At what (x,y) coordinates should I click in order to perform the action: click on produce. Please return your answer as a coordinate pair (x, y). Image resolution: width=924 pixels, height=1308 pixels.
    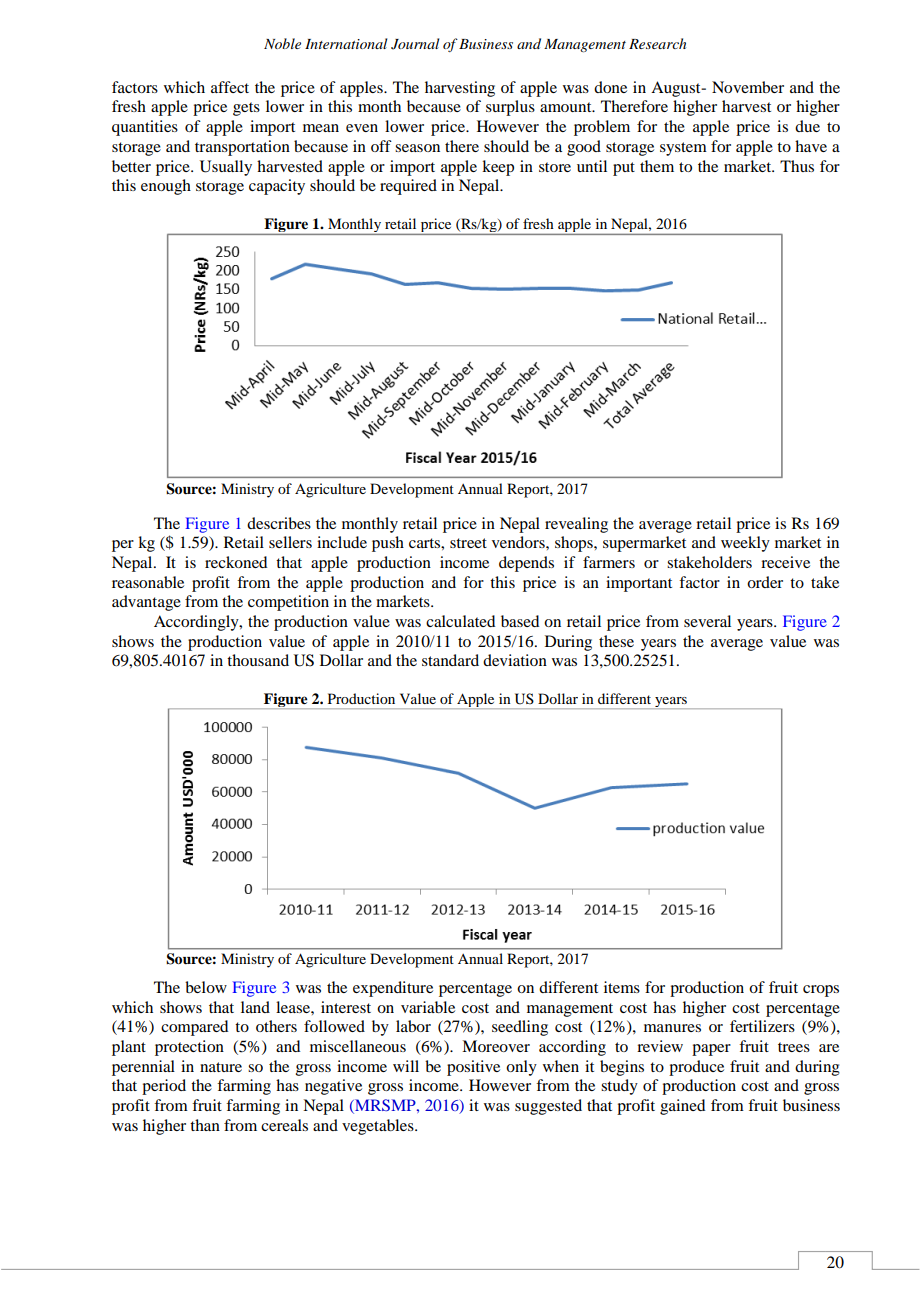
    Looking at the image, I should click on (696, 1068).
